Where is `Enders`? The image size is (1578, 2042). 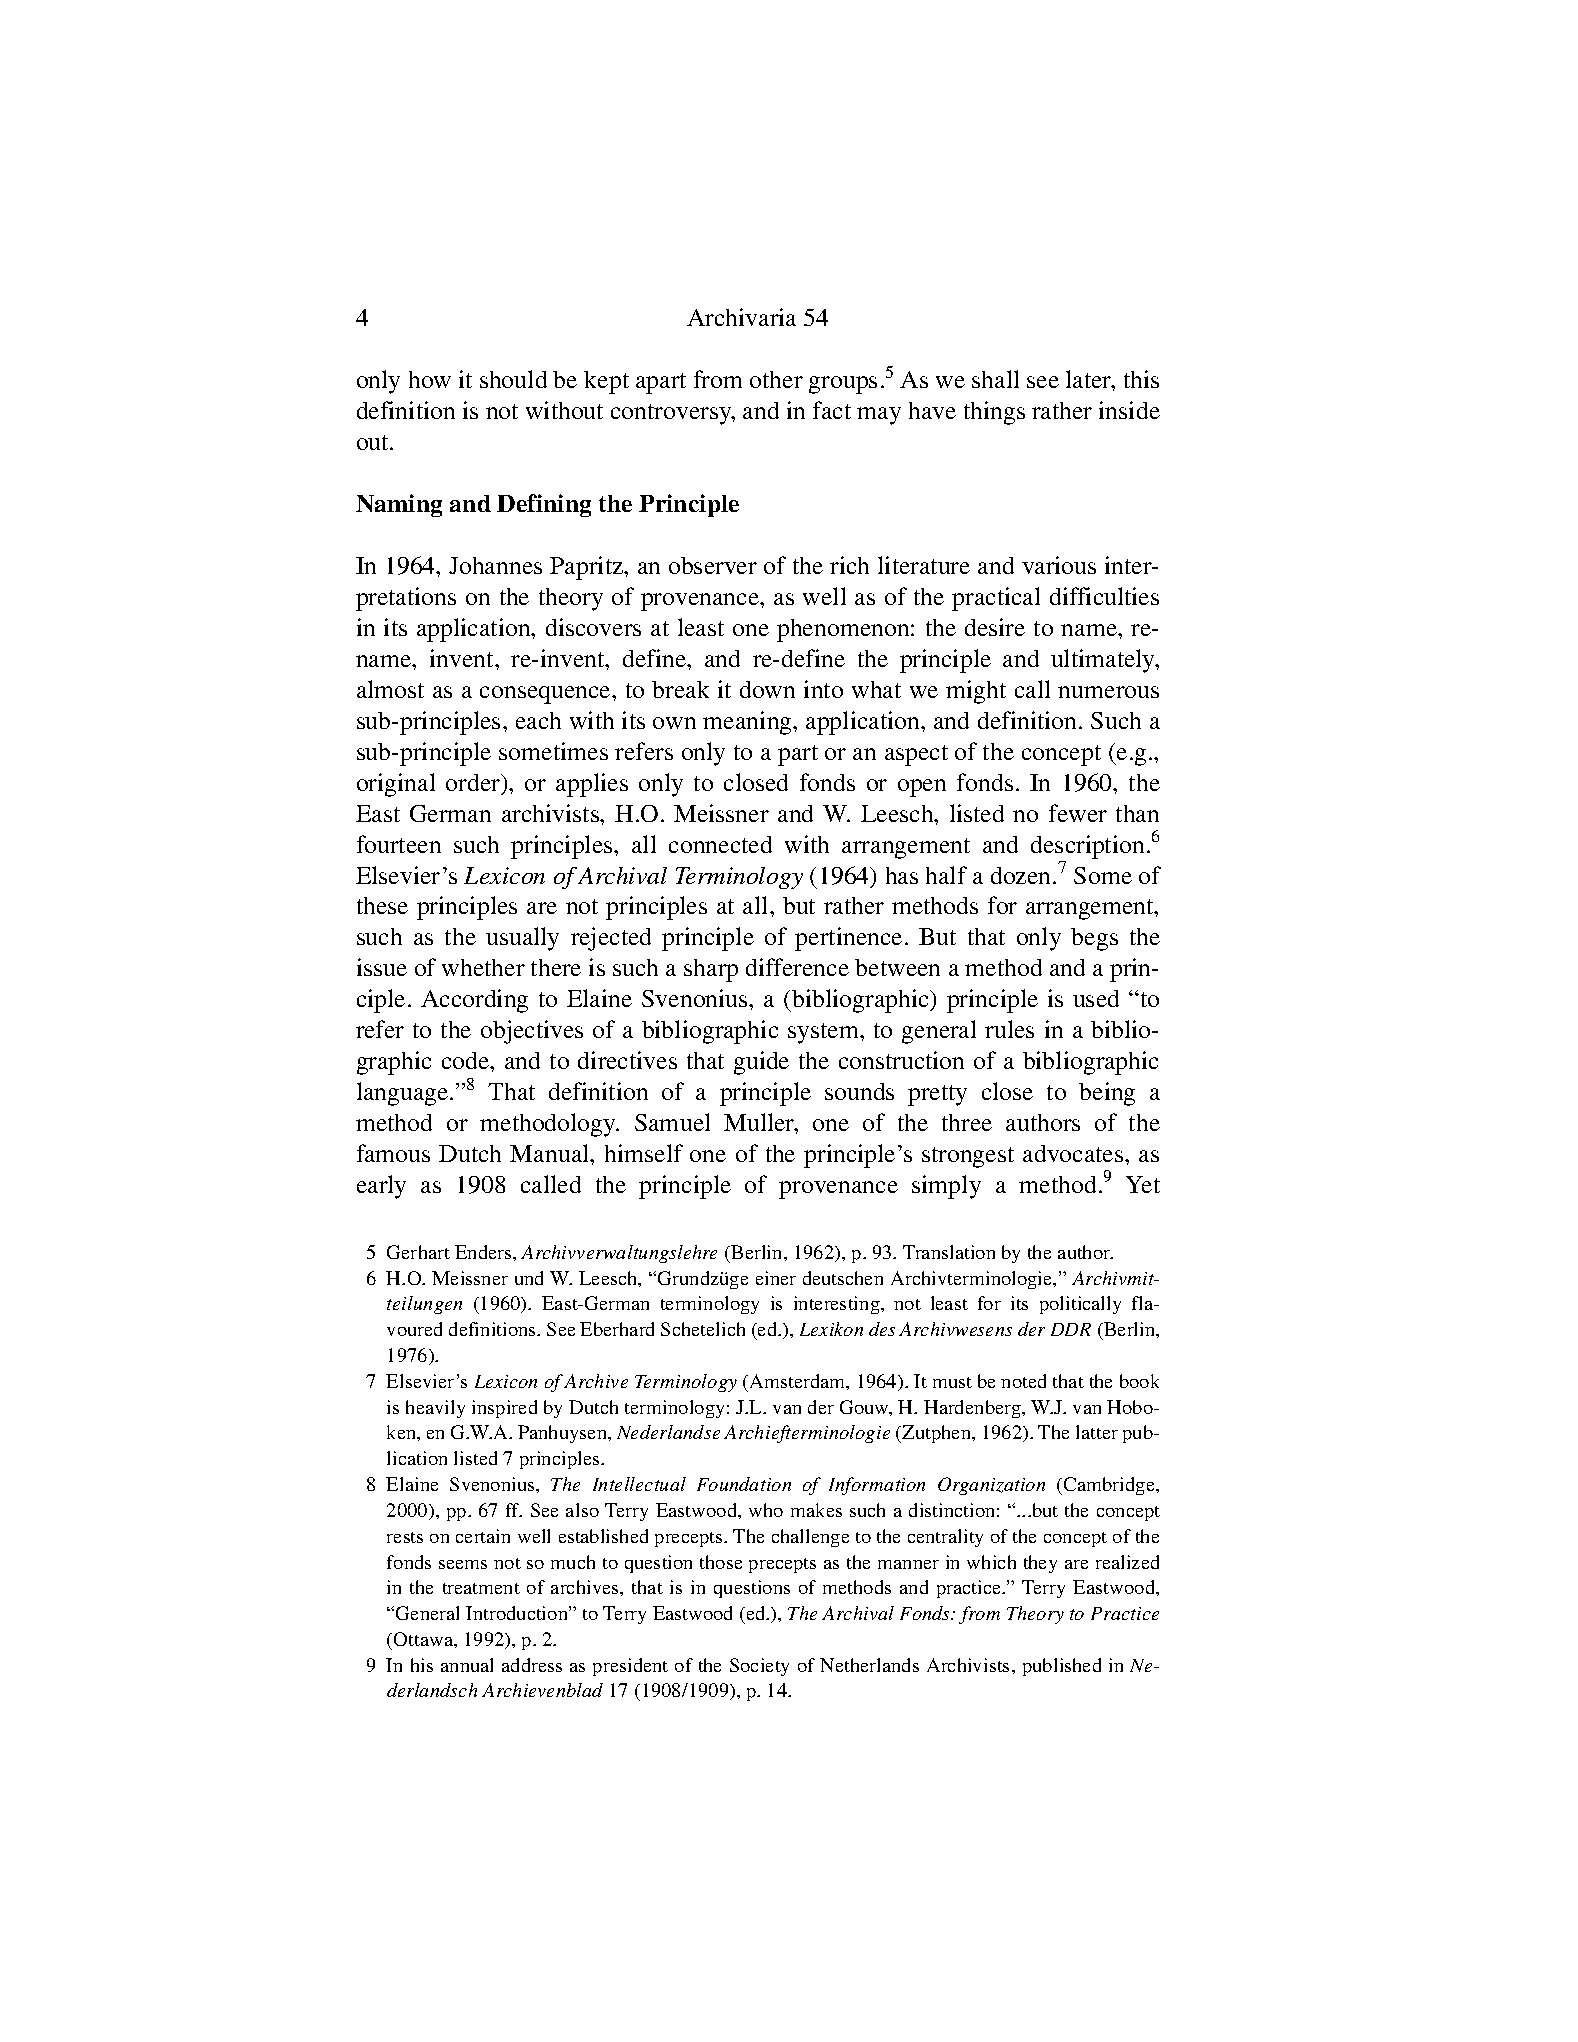 Enders is located at coordinates (484, 1252).
